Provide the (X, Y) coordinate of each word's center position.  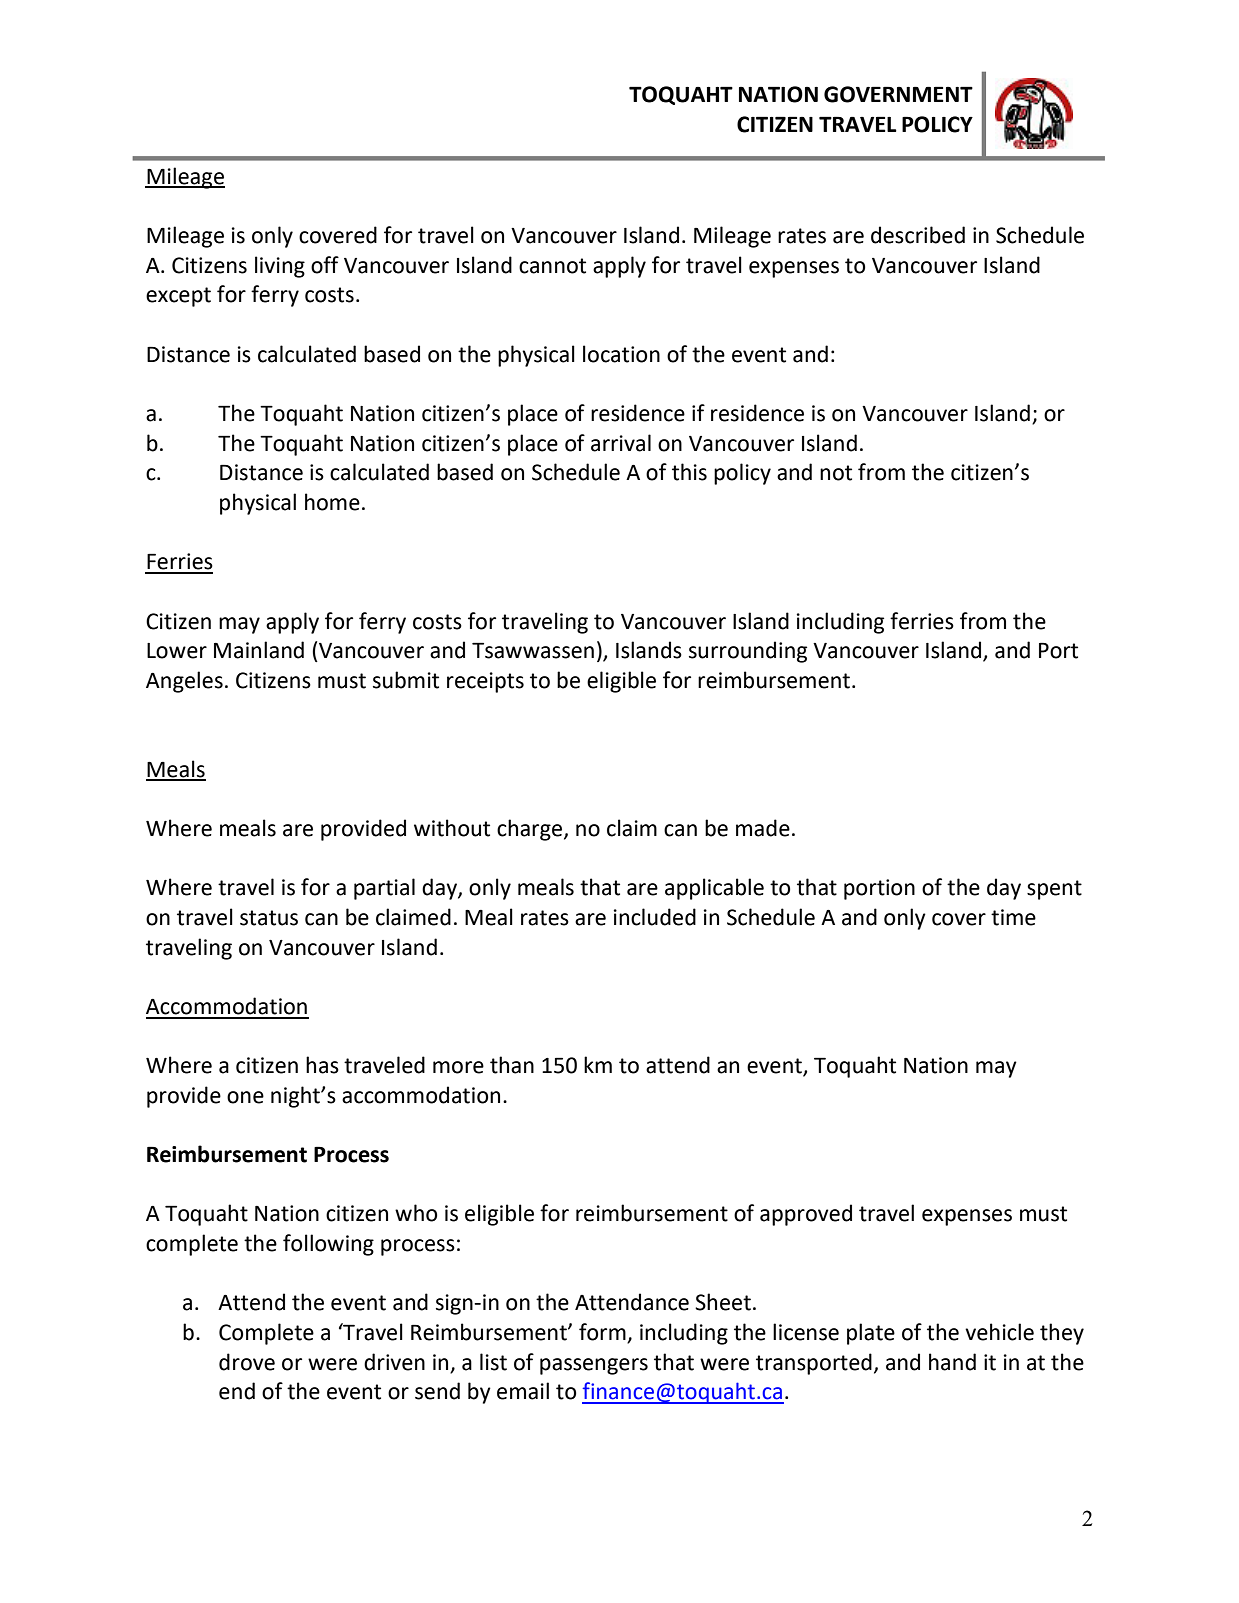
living (280, 267)
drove (247, 1362)
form (603, 1333)
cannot (552, 266)
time (1013, 917)
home (332, 502)
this (689, 472)
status (269, 918)
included (655, 917)
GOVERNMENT (898, 94)
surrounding (748, 652)
